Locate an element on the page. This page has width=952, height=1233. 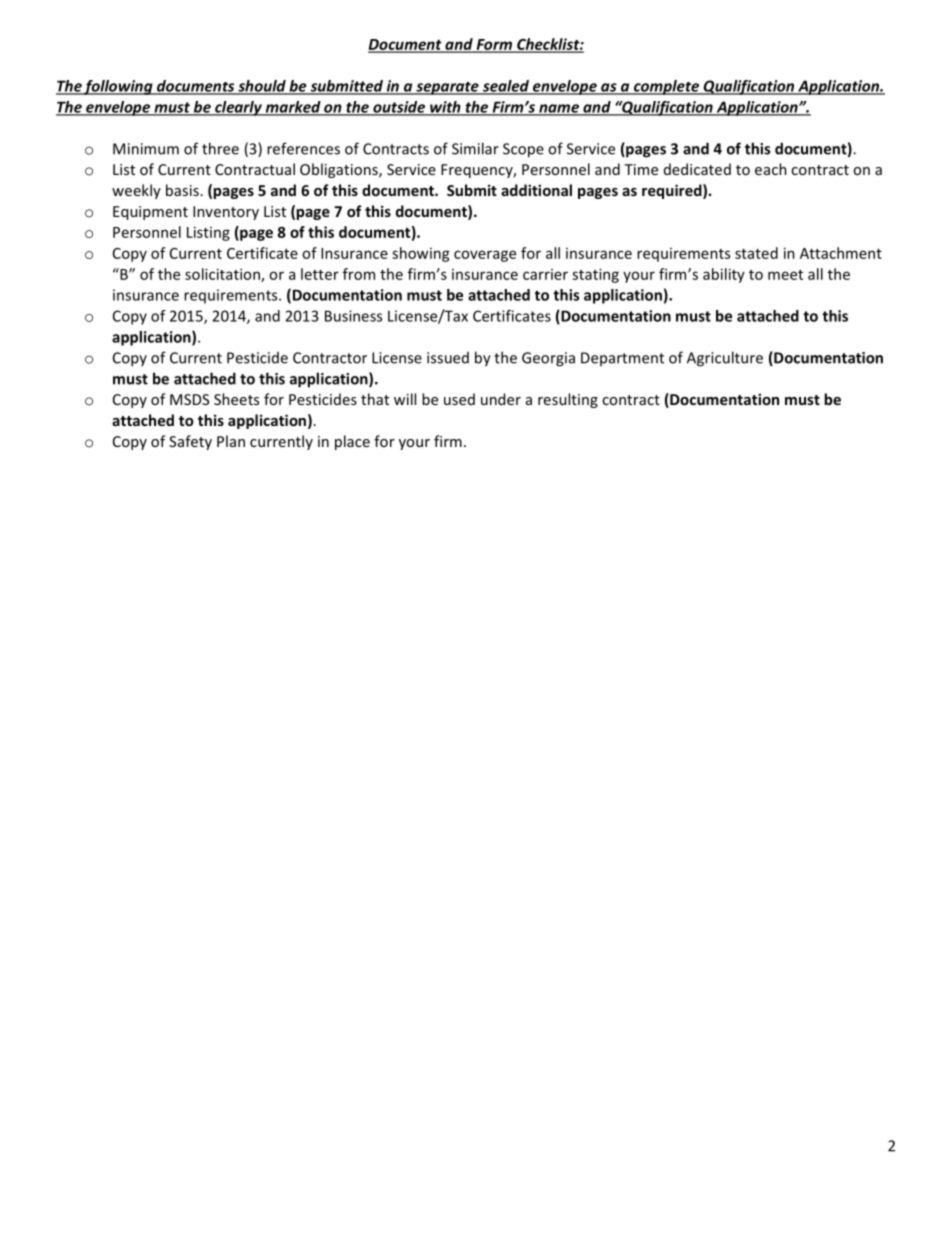
solicitation is located at coordinates (223, 275).
